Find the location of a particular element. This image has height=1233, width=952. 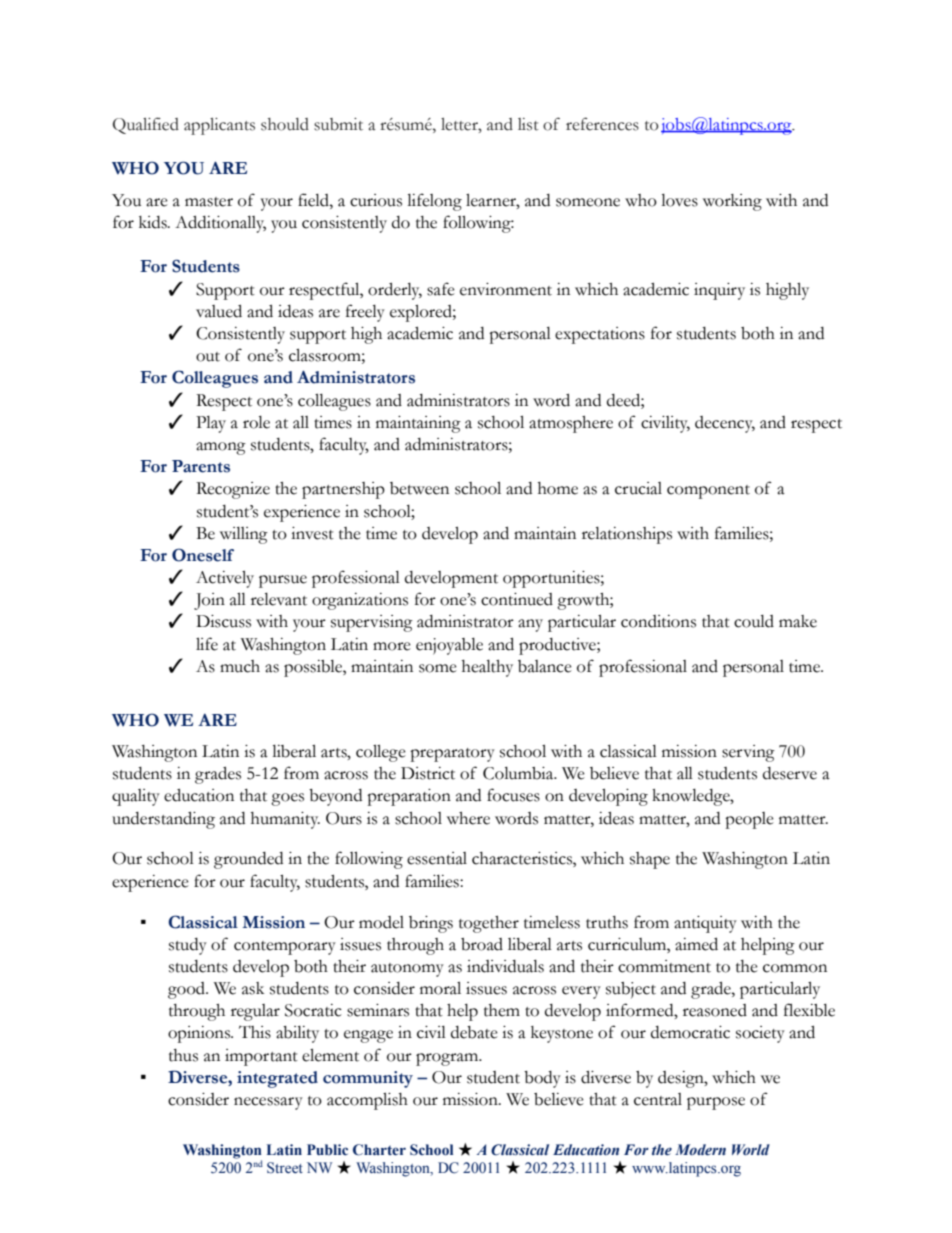

list is located at coordinates (528, 124).
